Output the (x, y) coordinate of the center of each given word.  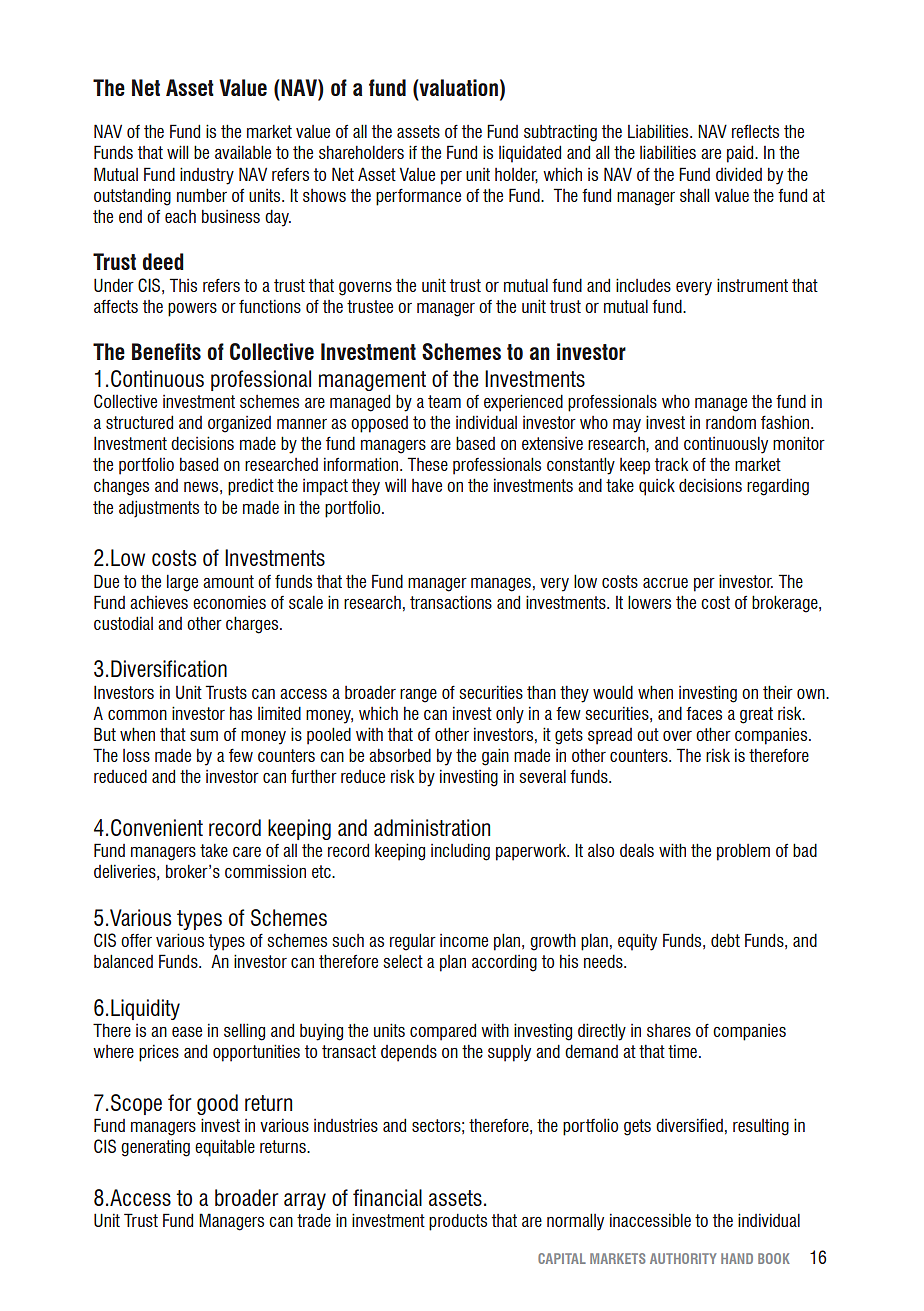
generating (155, 1148)
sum (204, 736)
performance (418, 197)
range (418, 696)
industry (207, 176)
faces (704, 713)
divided (739, 174)
